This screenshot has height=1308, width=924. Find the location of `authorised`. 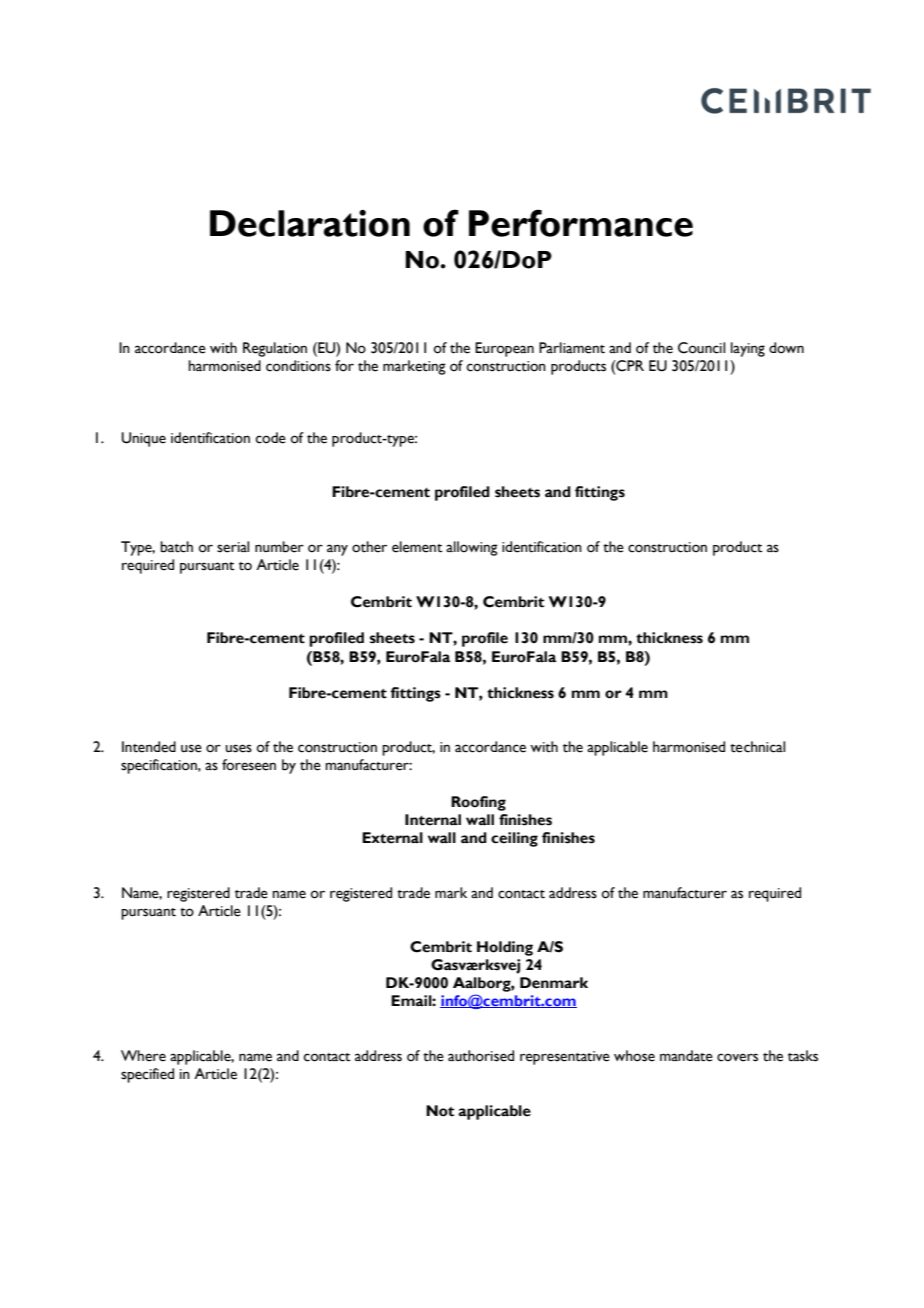

authorised is located at coordinates (481, 1056).
